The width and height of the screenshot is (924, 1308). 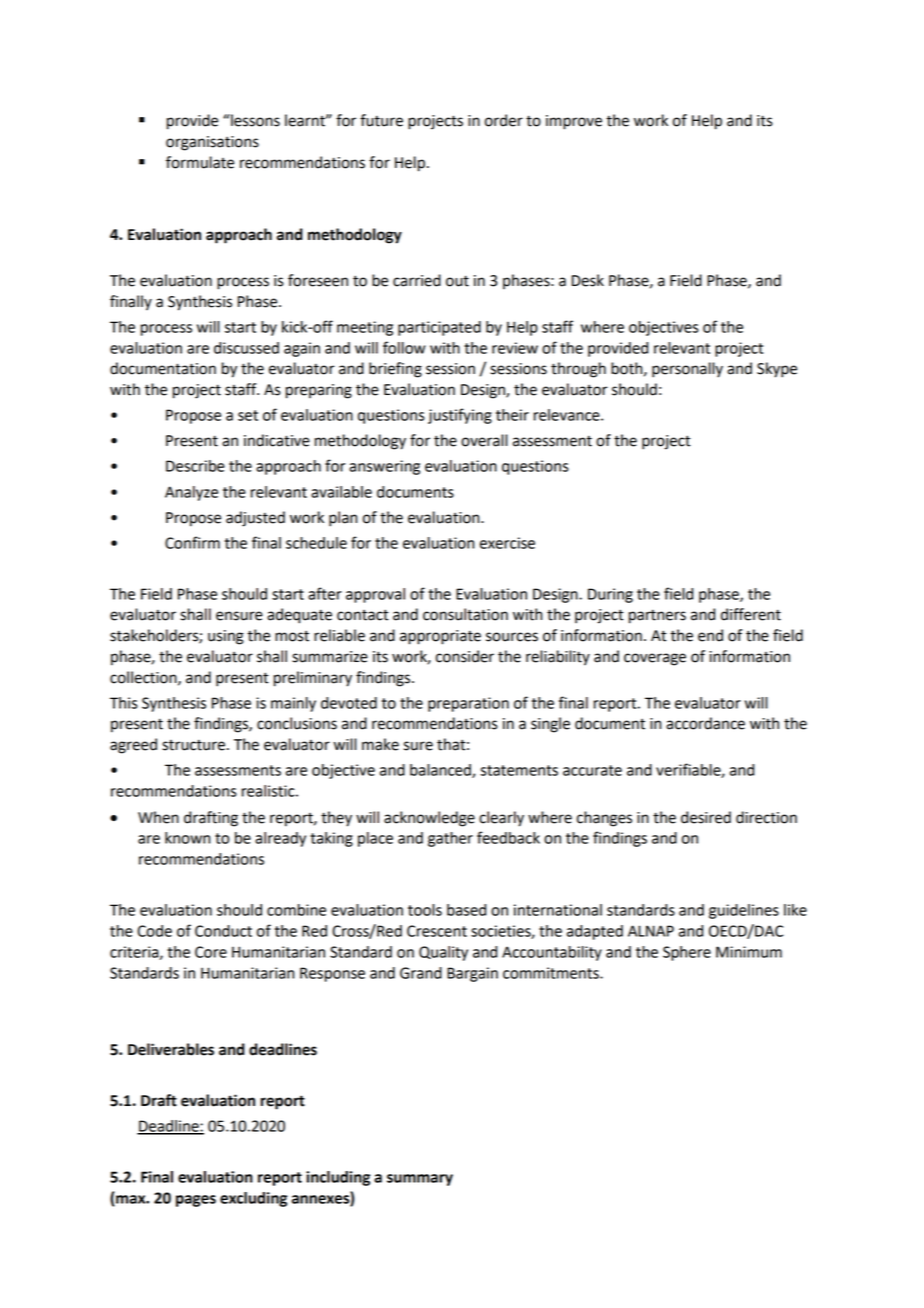 What do you see at coordinates (504, 120) in the screenshot?
I see `order` at bounding box center [504, 120].
